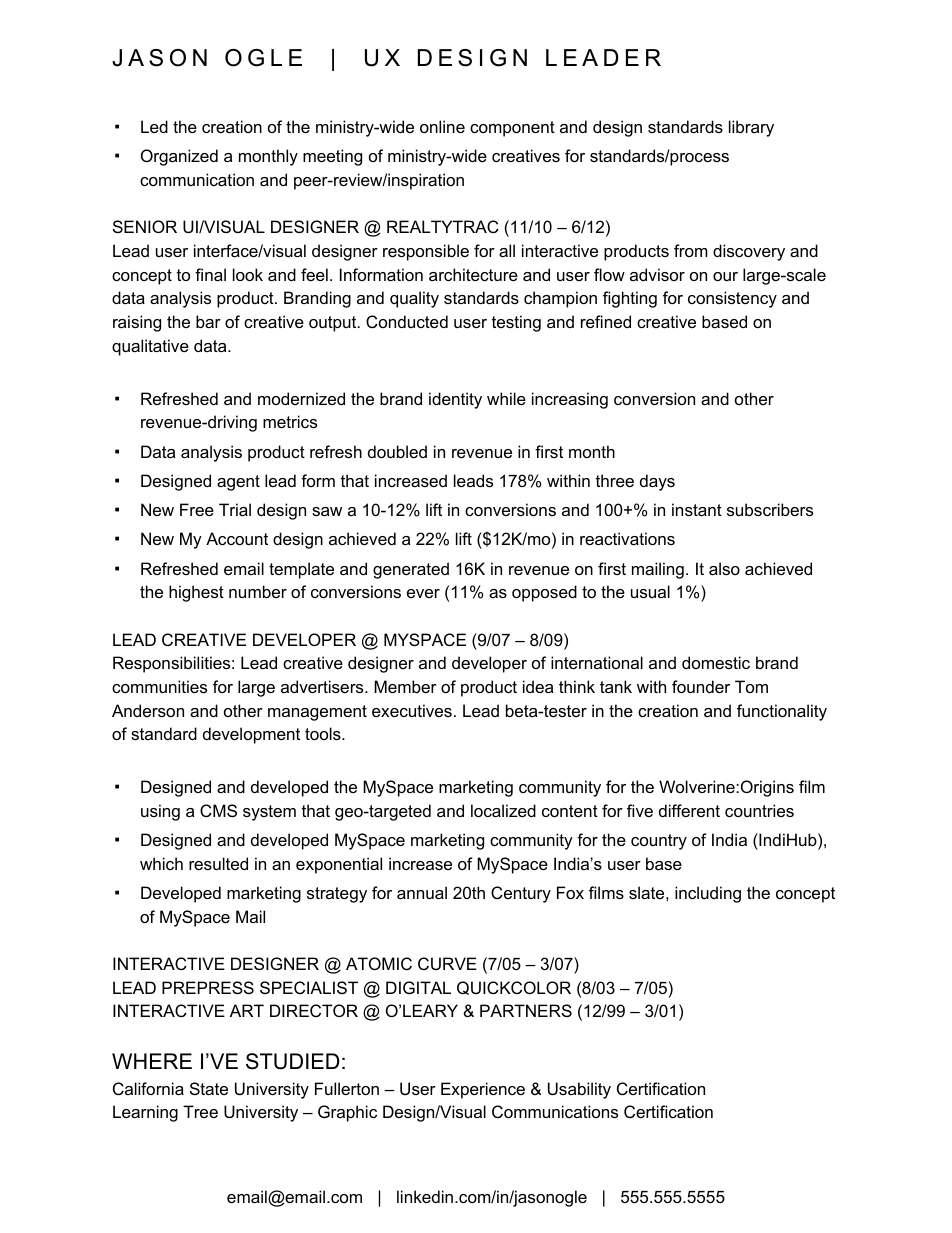 Image resolution: width=952 pixels, height=1233 pixels. I want to click on Organized, so click(179, 157).
